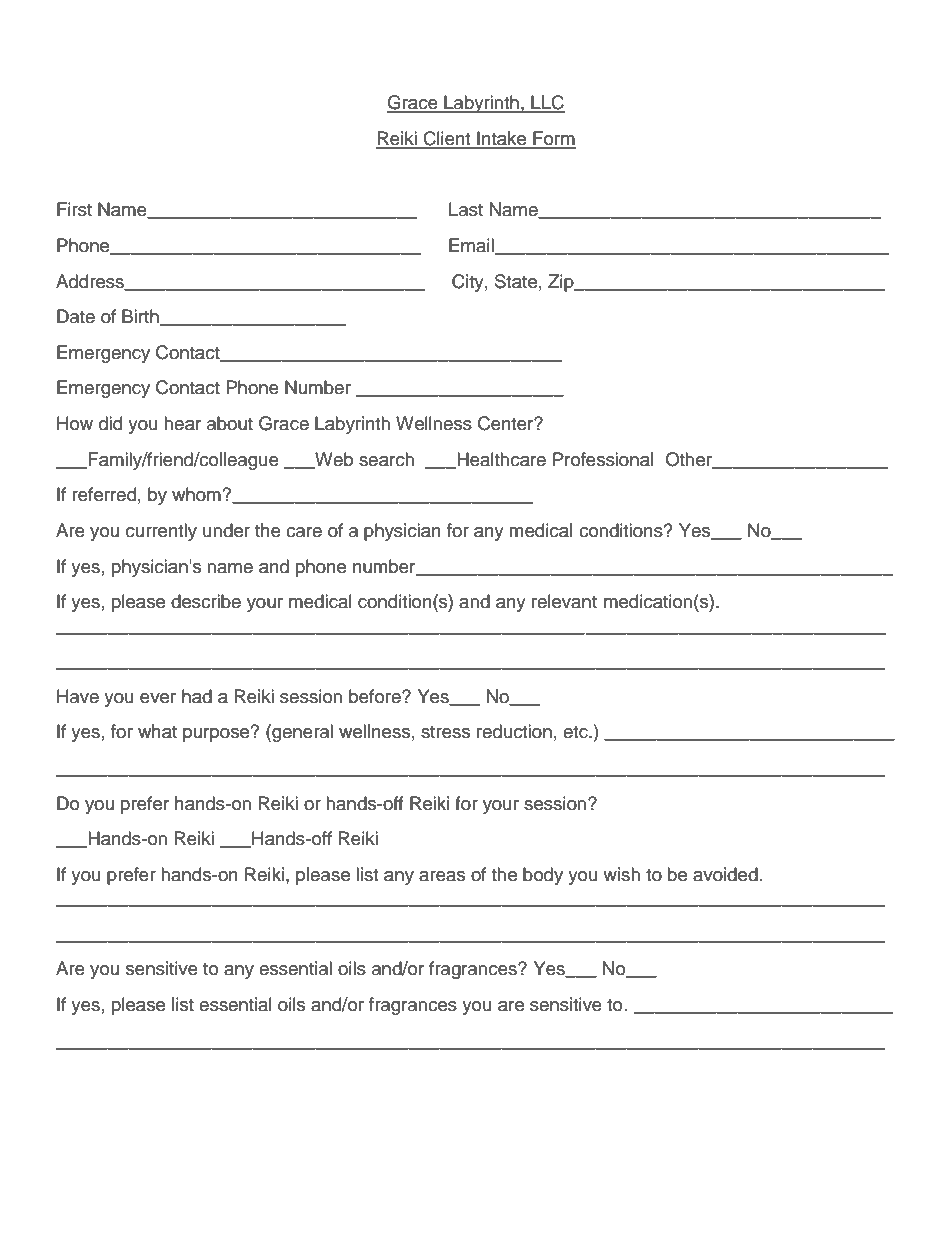 The height and width of the screenshot is (1233, 952). I want to click on wish, so click(621, 874).
